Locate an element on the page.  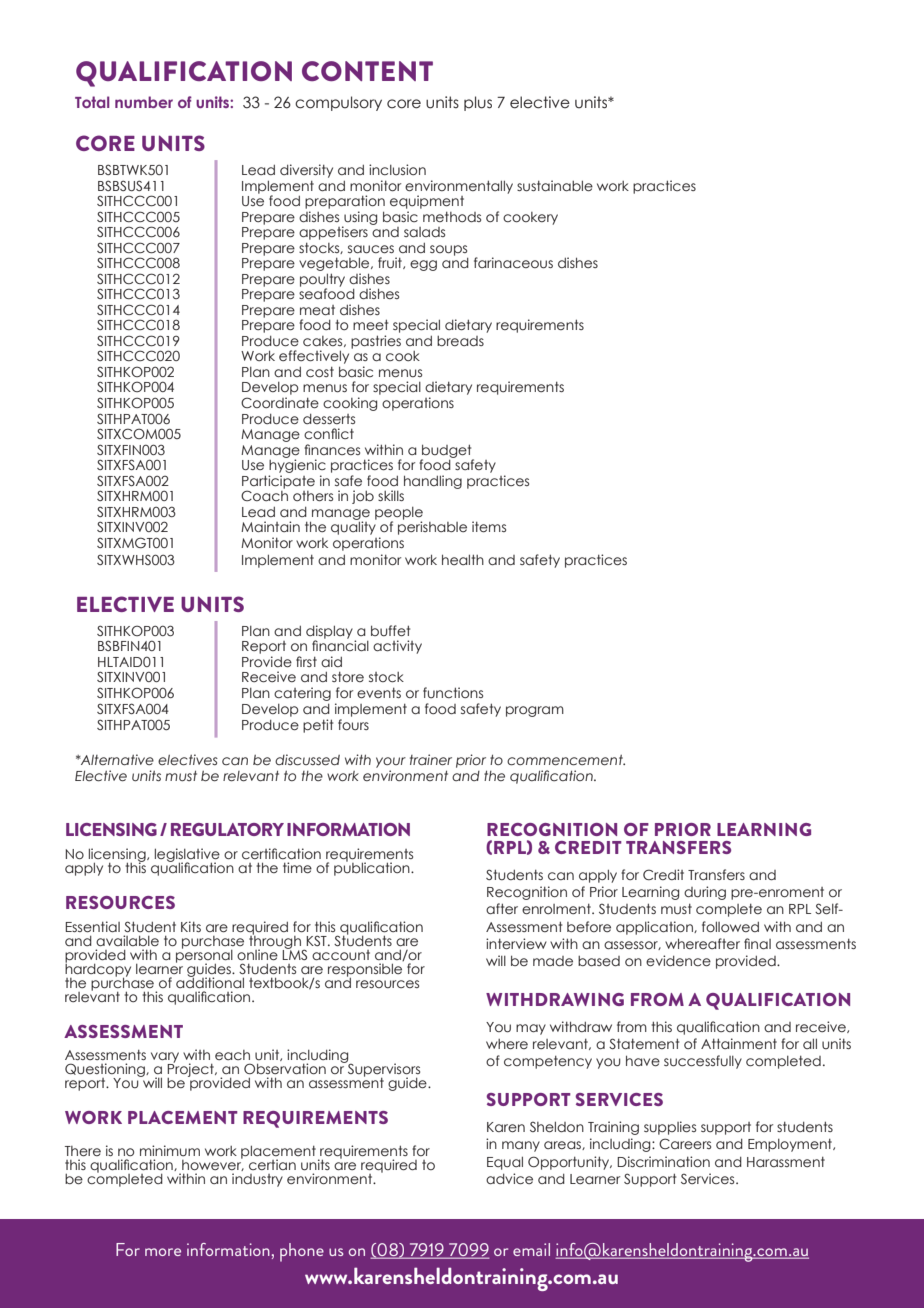
legislative is located at coordinates (187, 856).
